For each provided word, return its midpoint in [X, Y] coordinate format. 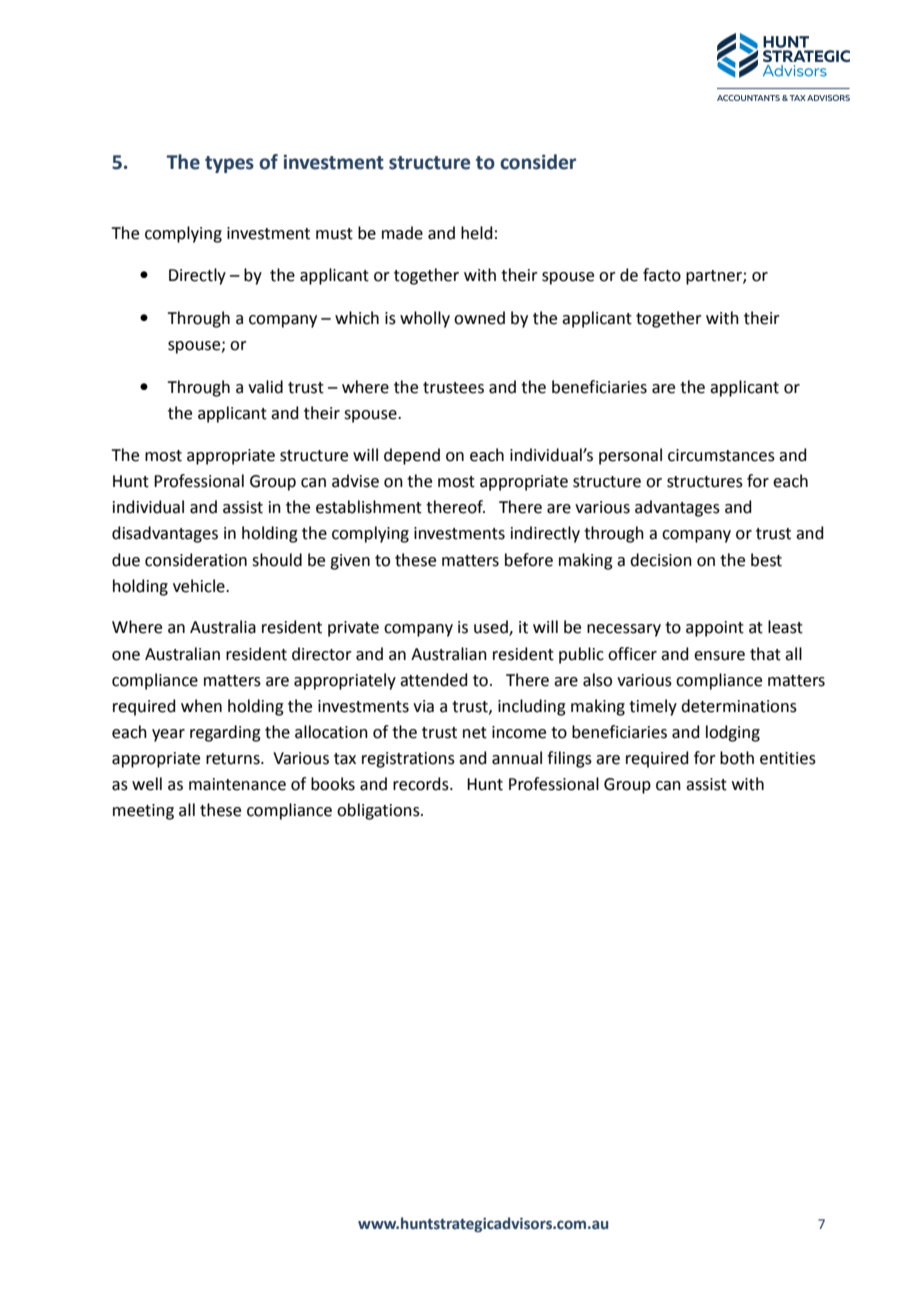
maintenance [237, 784]
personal [630, 456]
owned [479, 318]
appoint [715, 629]
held [477, 233]
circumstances [721, 455]
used [492, 628]
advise [355, 481]
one [126, 656]
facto [662, 275]
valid [265, 387]
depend [412, 456]
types [229, 164]
